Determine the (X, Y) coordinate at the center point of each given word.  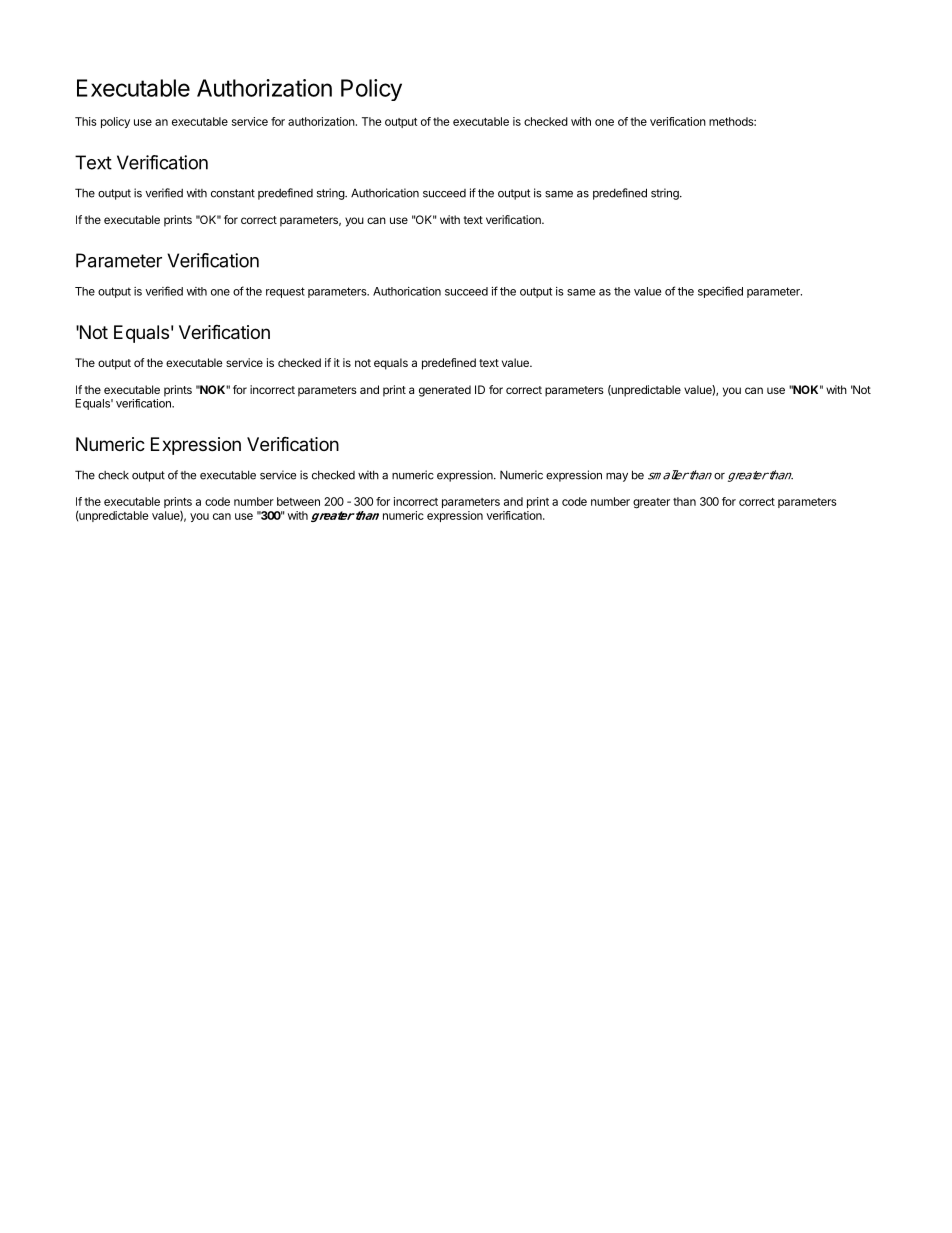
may (617, 477)
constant (233, 193)
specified (720, 292)
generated (445, 391)
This (85, 121)
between (298, 501)
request (285, 292)
